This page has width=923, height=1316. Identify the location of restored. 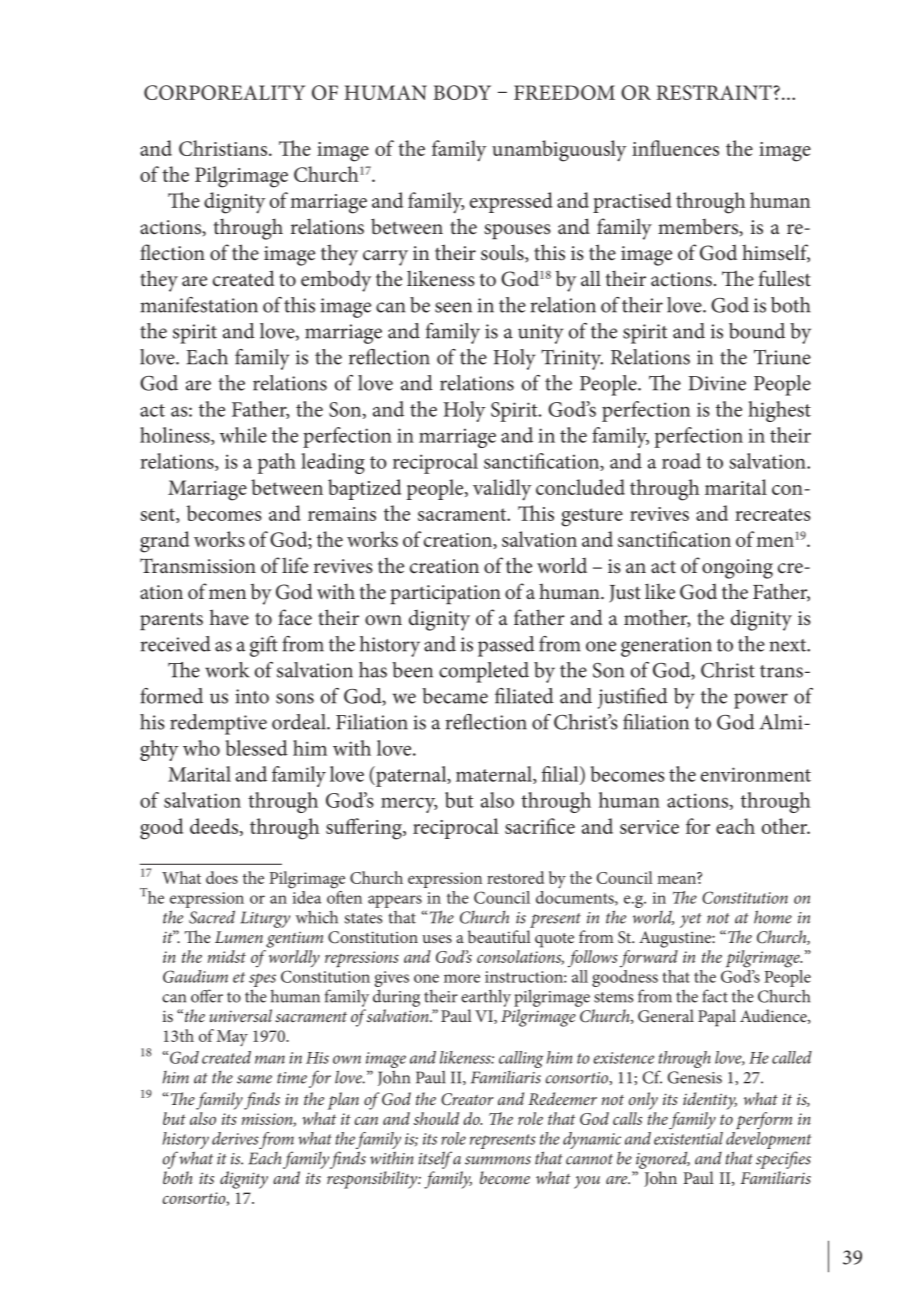
(515, 877).
